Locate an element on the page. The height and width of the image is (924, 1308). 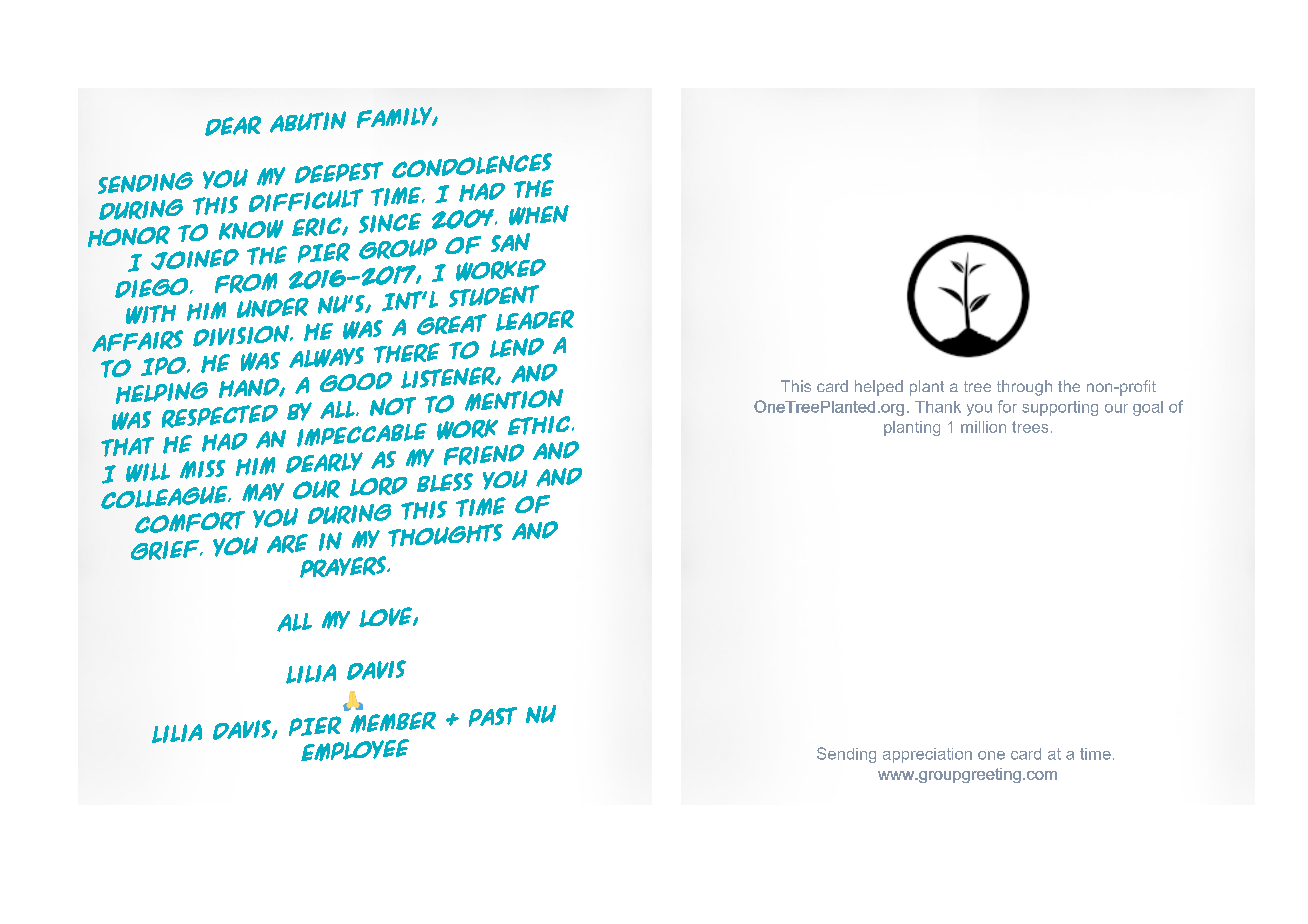
goal is located at coordinates (1148, 408).
